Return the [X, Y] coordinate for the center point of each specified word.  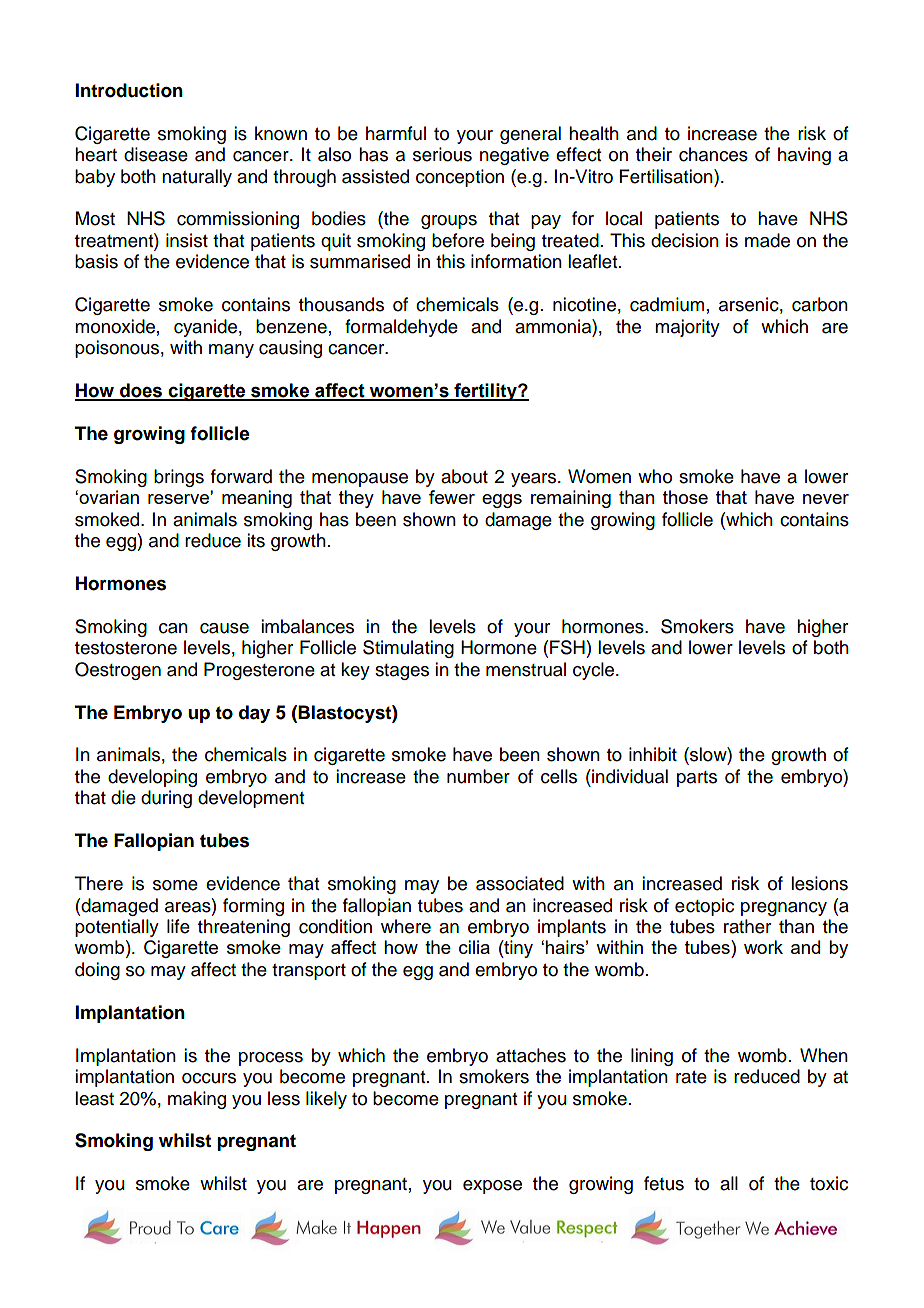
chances [713, 154]
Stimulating [408, 649]
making [197, 1100]
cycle [595, 671]
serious [442, 154]
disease [156, 154]
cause [224, 628]
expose [492, 1187]
